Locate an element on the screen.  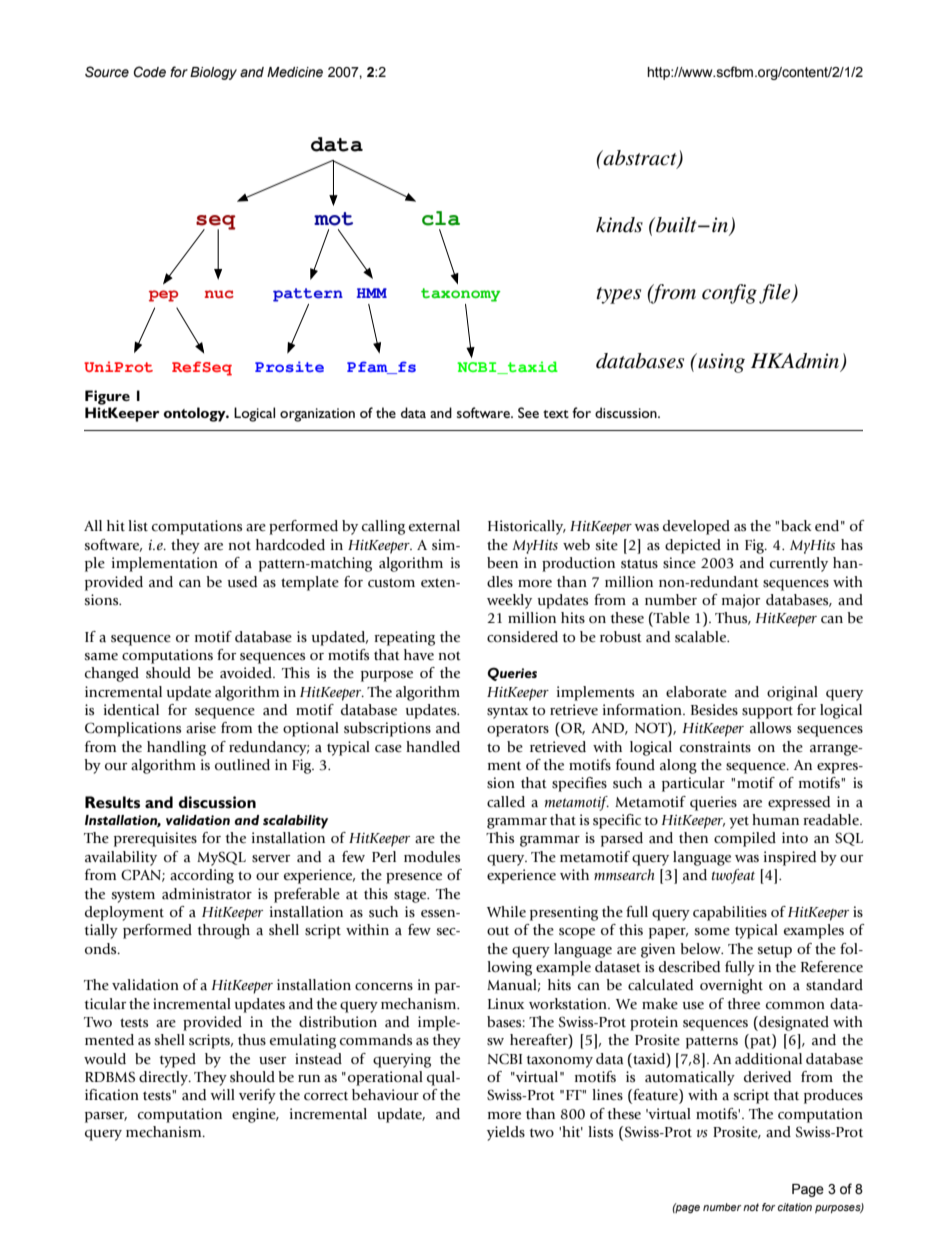
See is located at coordinates (528, 412).
